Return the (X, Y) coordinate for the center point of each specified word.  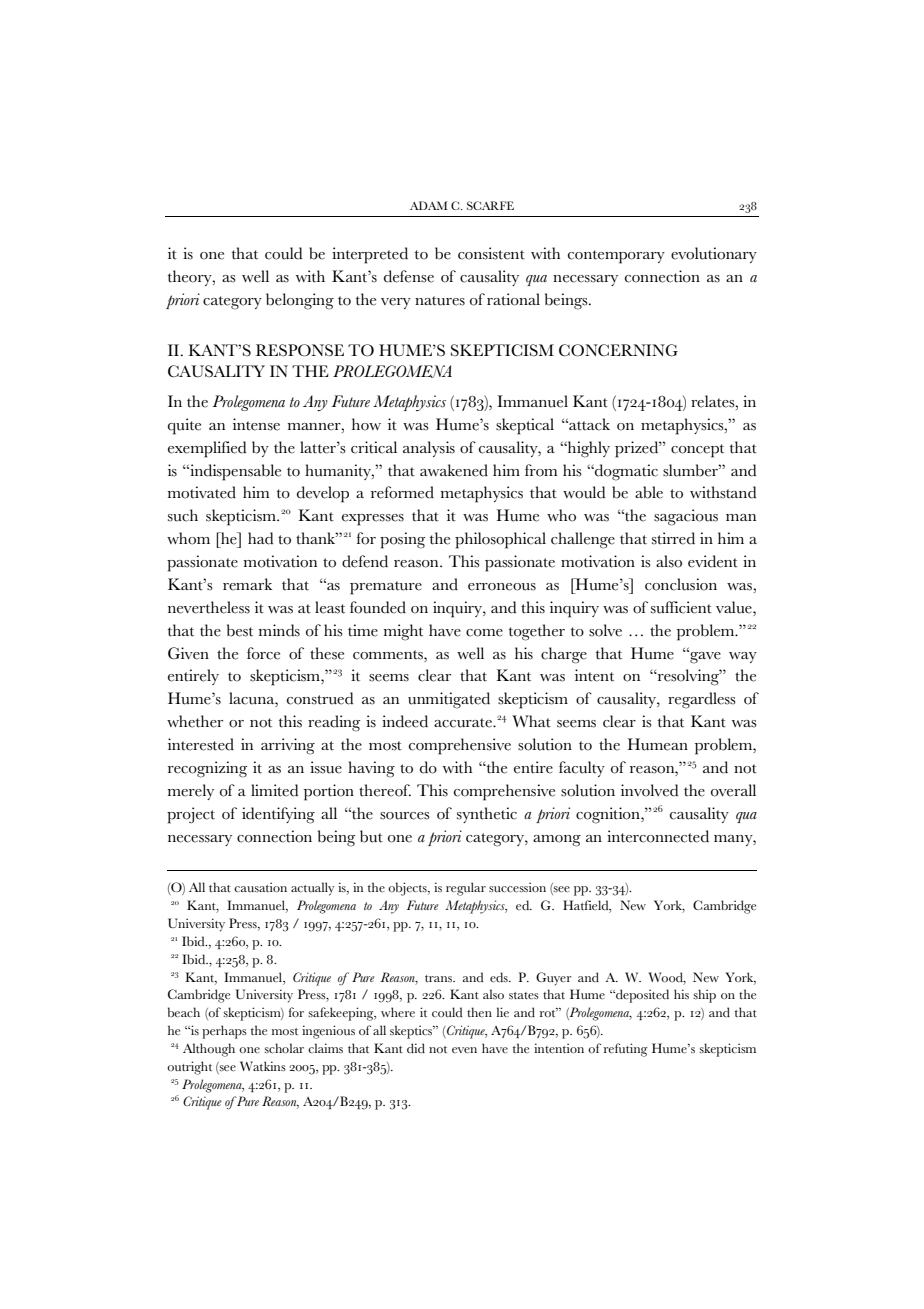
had (260, 538)
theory (191, 278)
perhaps (224, 1032)
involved (649, 790)
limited (274, 790)
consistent (491, 253)
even (464, 1050)
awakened (454, 470)
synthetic (487, 815)
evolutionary (714, 255)
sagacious (686, 517)
